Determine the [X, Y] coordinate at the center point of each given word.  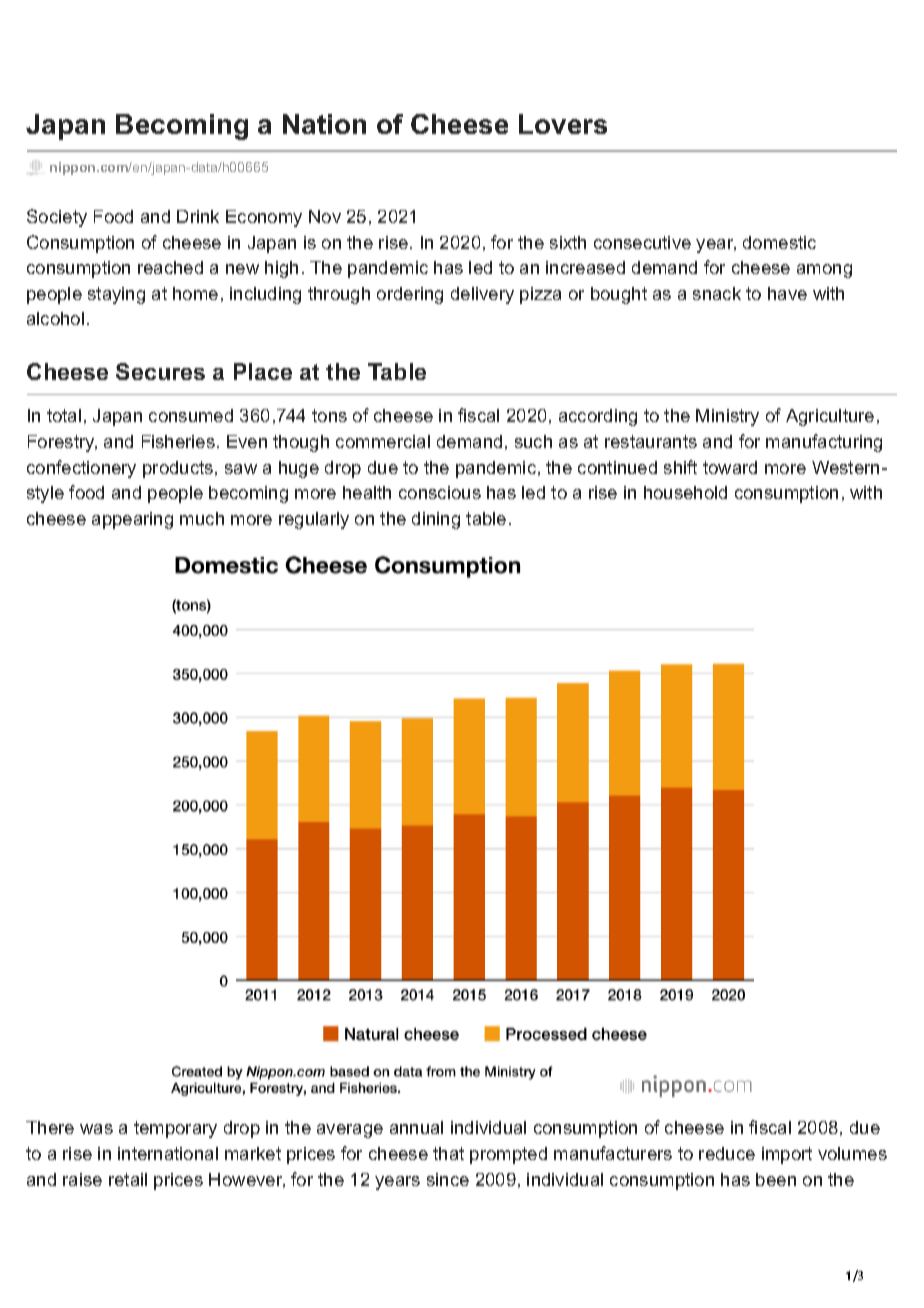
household [685, 492]
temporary [175, 1129]
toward [730, 467]
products [179, 469]
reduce [727, 1153]
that [448, 1153]
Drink [198, 216]
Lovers [563, 124]
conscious [440, 492]
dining [436, 520]
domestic [779, 242]
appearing [132, 520]
